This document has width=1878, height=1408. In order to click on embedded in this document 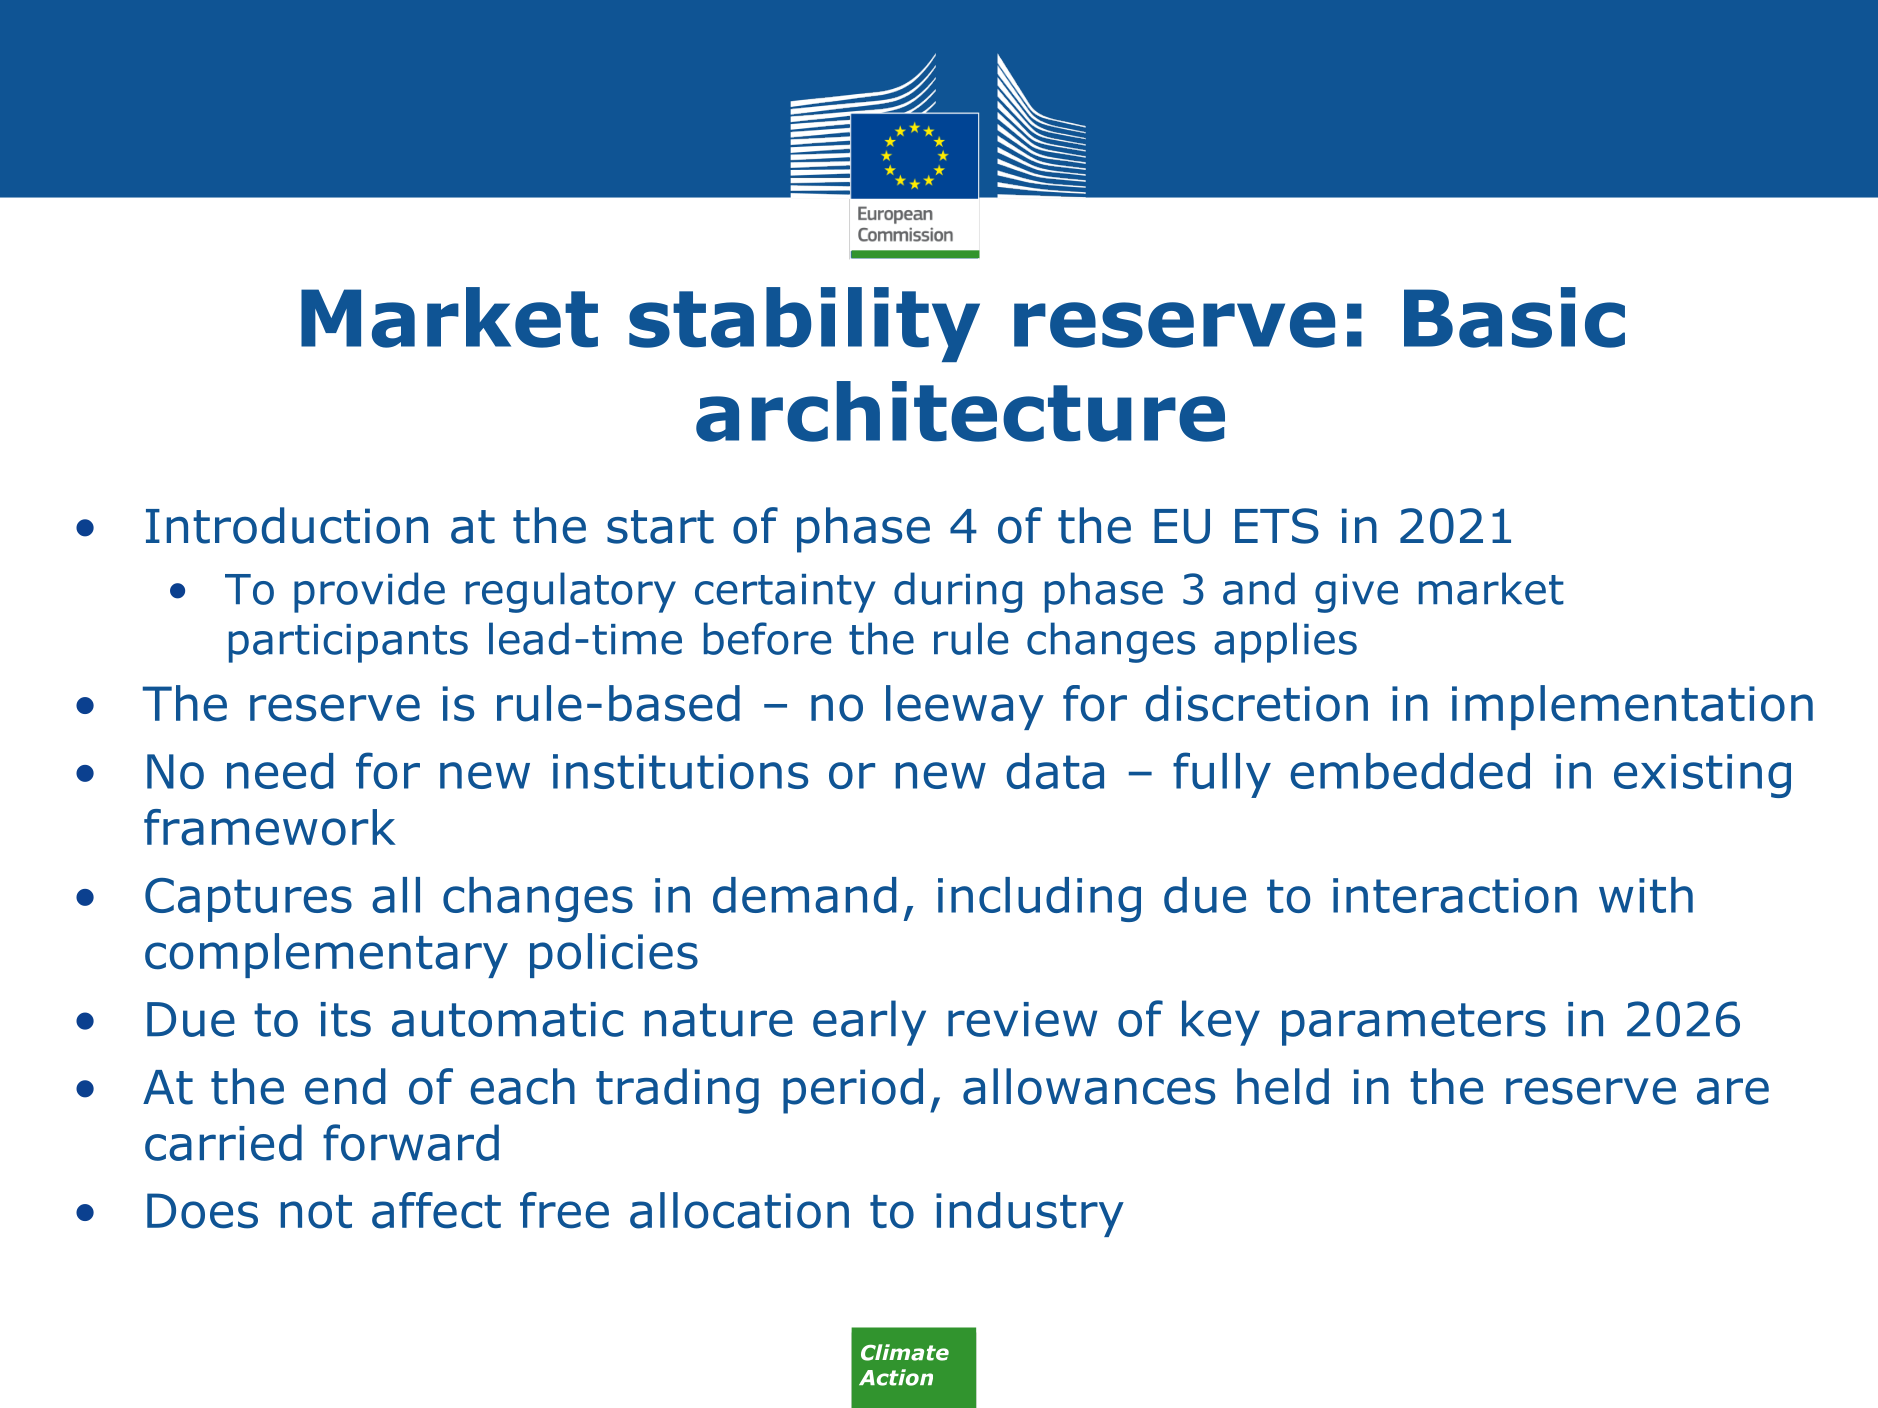, I will do `click(1410, 771)`.
